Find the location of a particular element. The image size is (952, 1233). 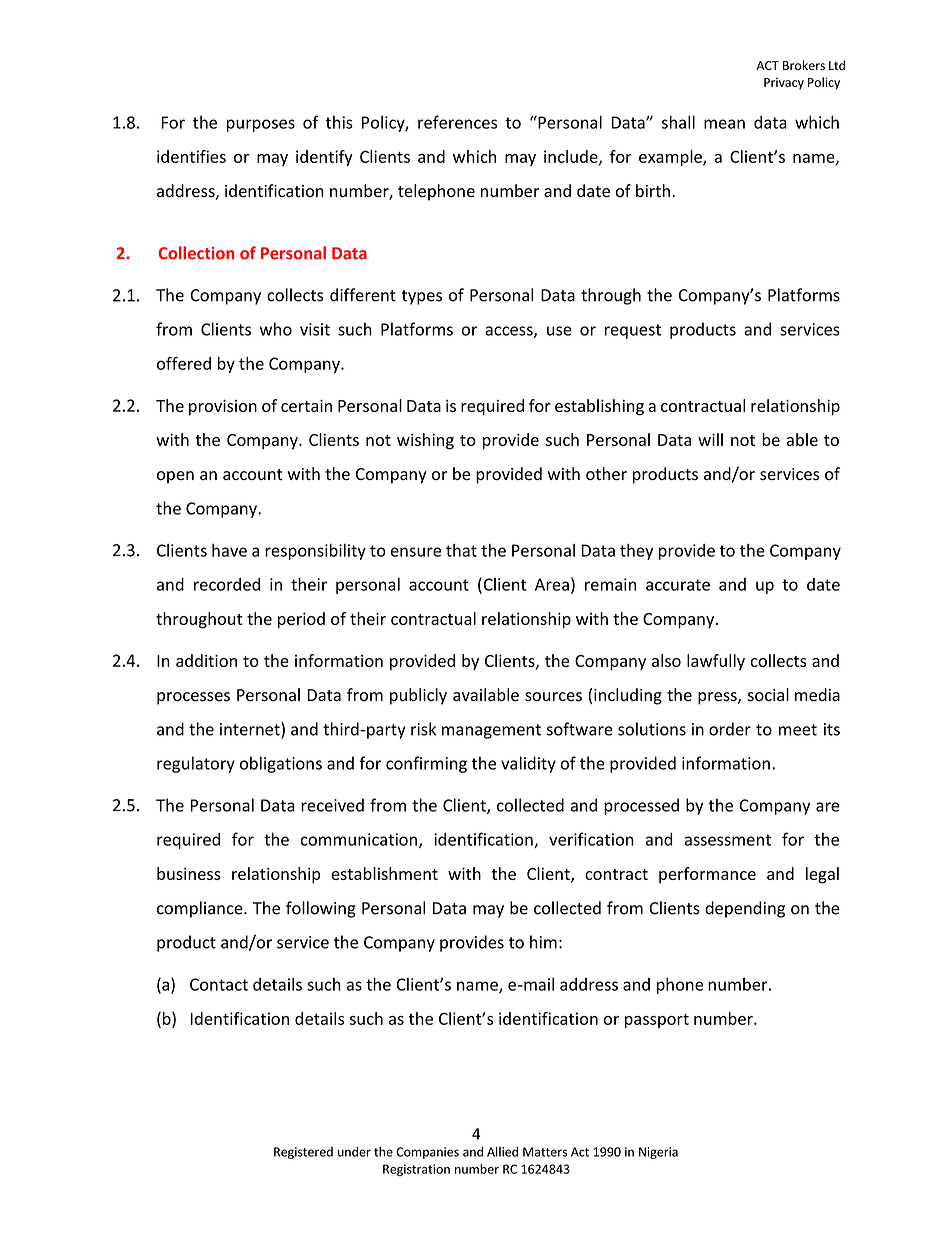

period is located at coordinates (301, 620).
